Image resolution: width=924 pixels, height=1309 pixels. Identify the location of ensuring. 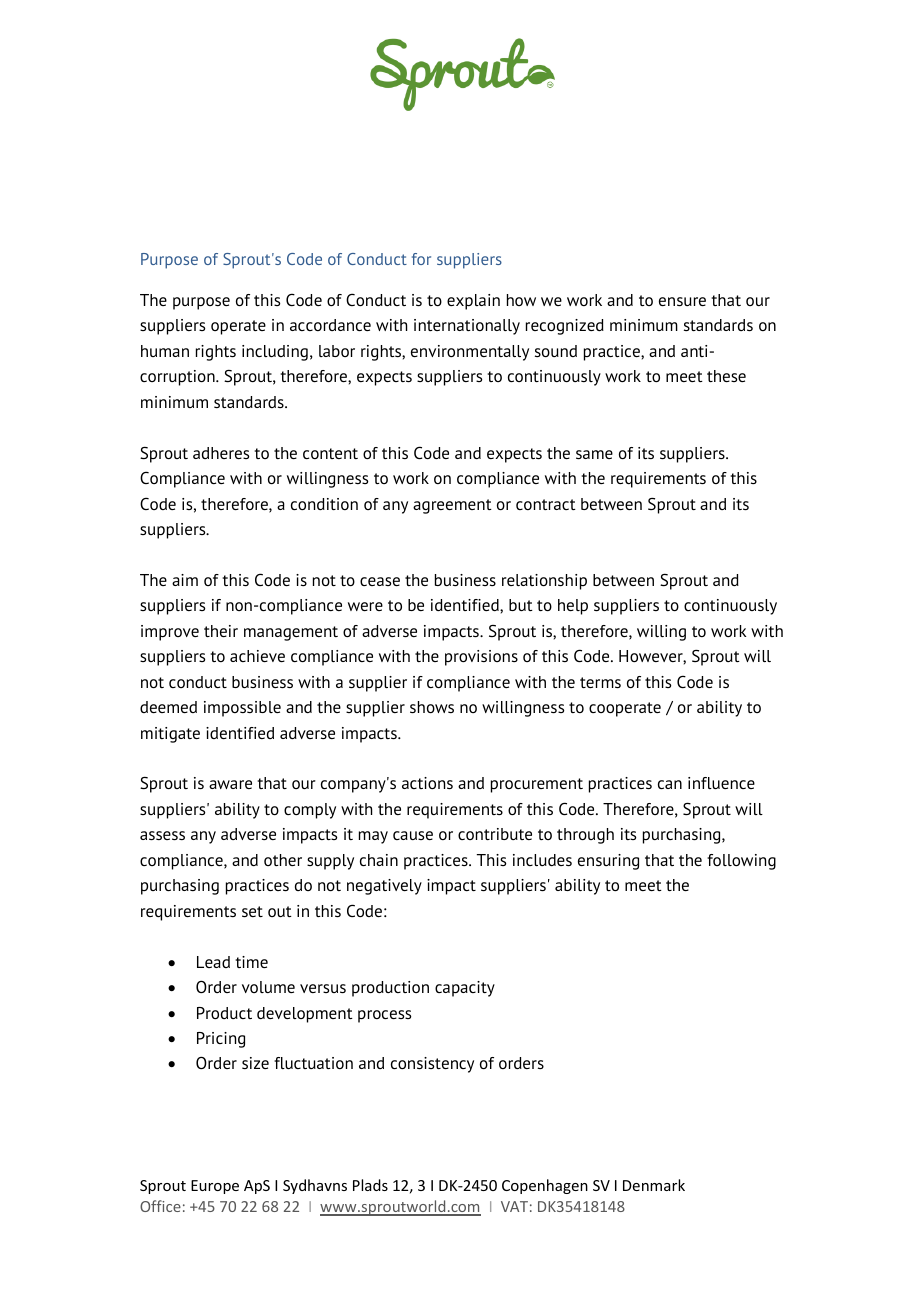
(608, 862).
